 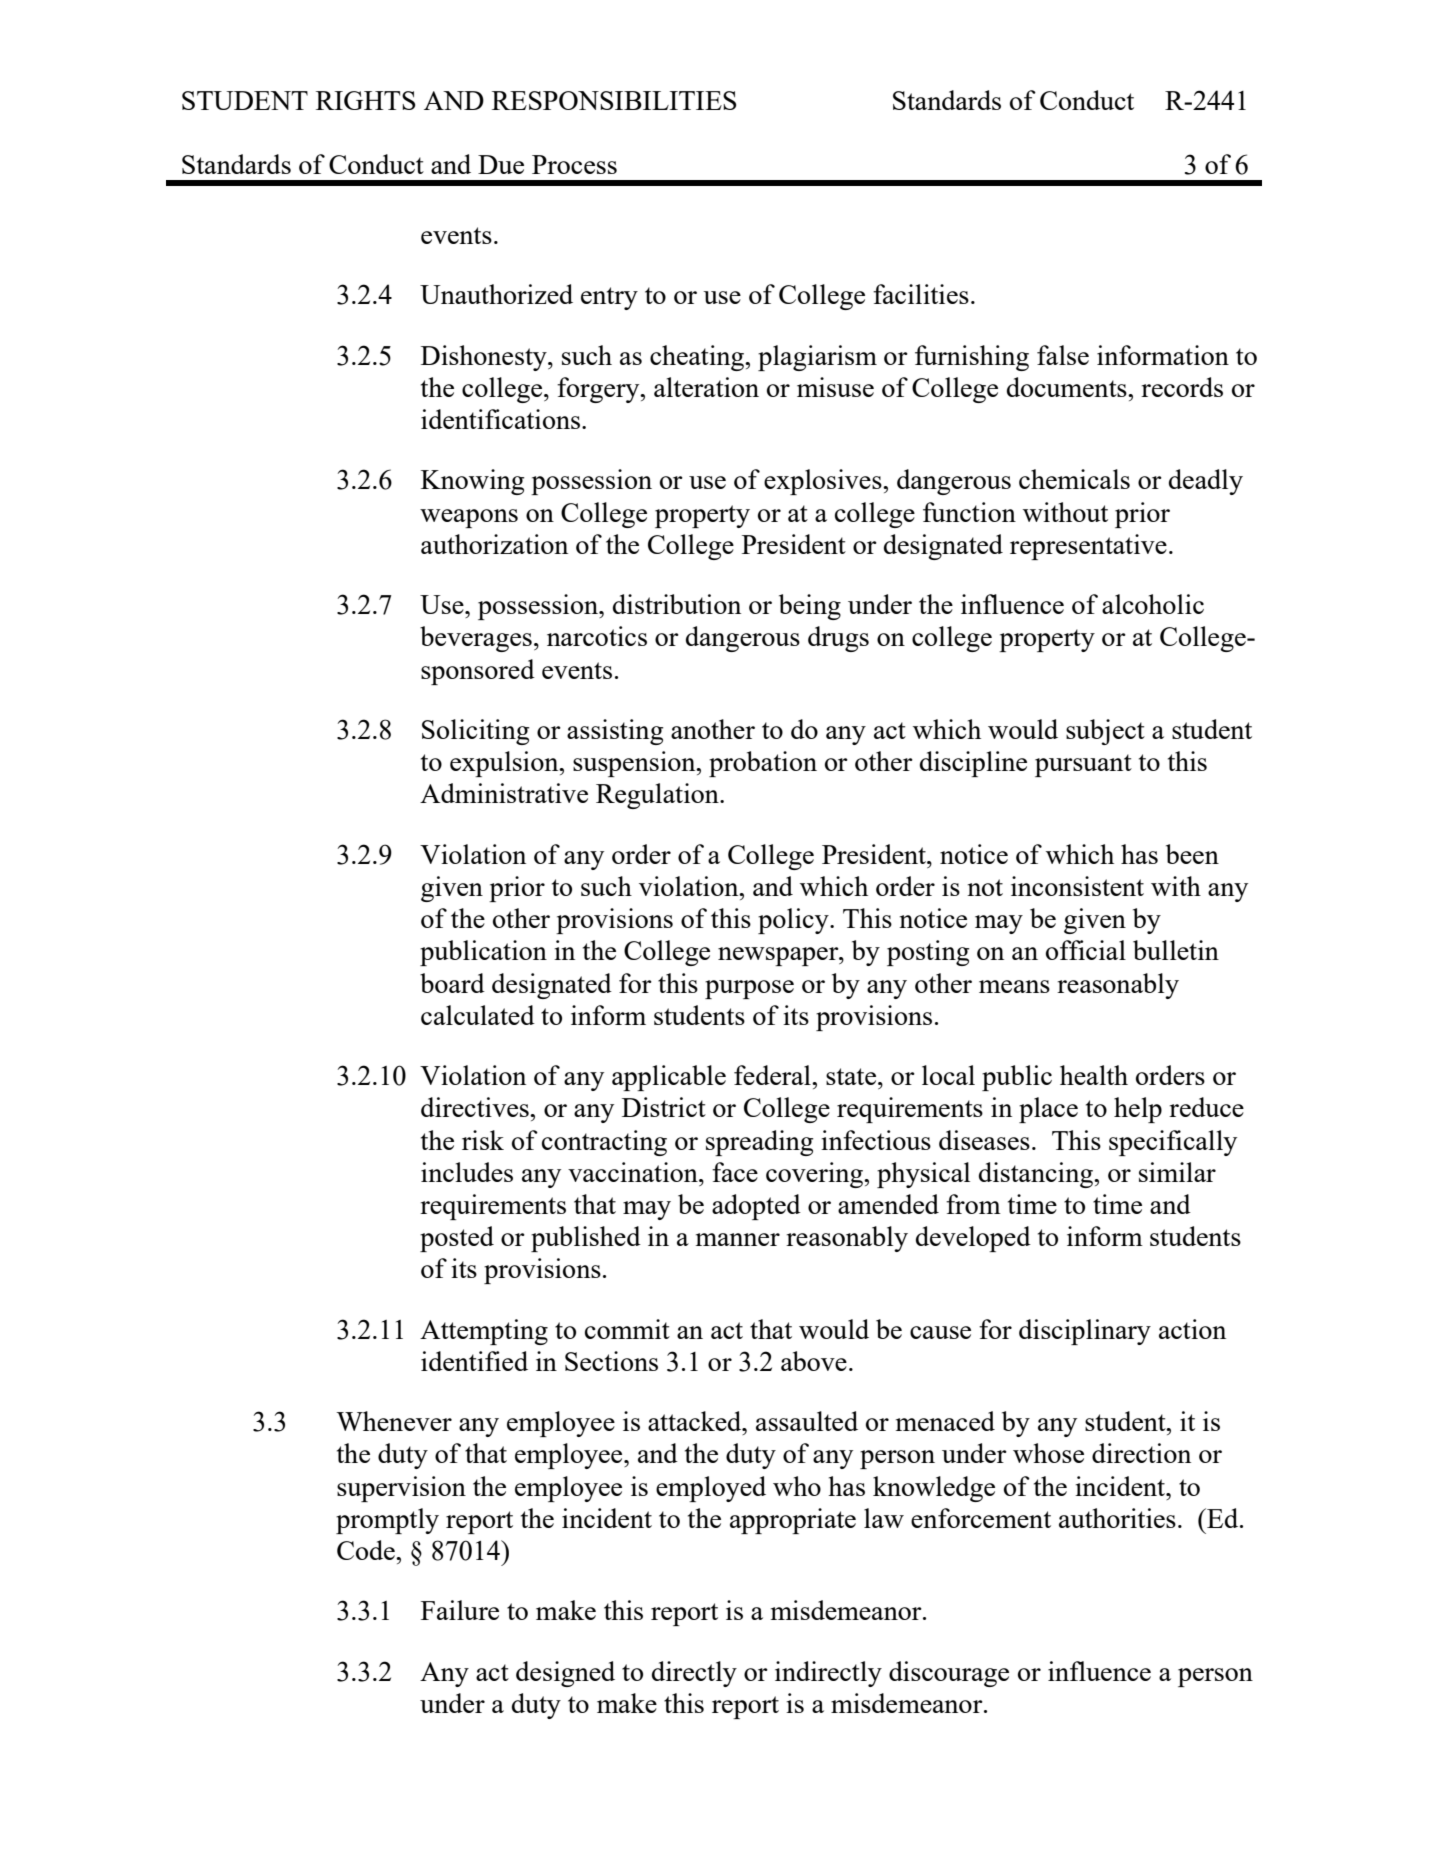 What do you see at coordinates (1077, 886) in the screenshot?
I see `inconsistent` at bounding box center [1077, 886].
